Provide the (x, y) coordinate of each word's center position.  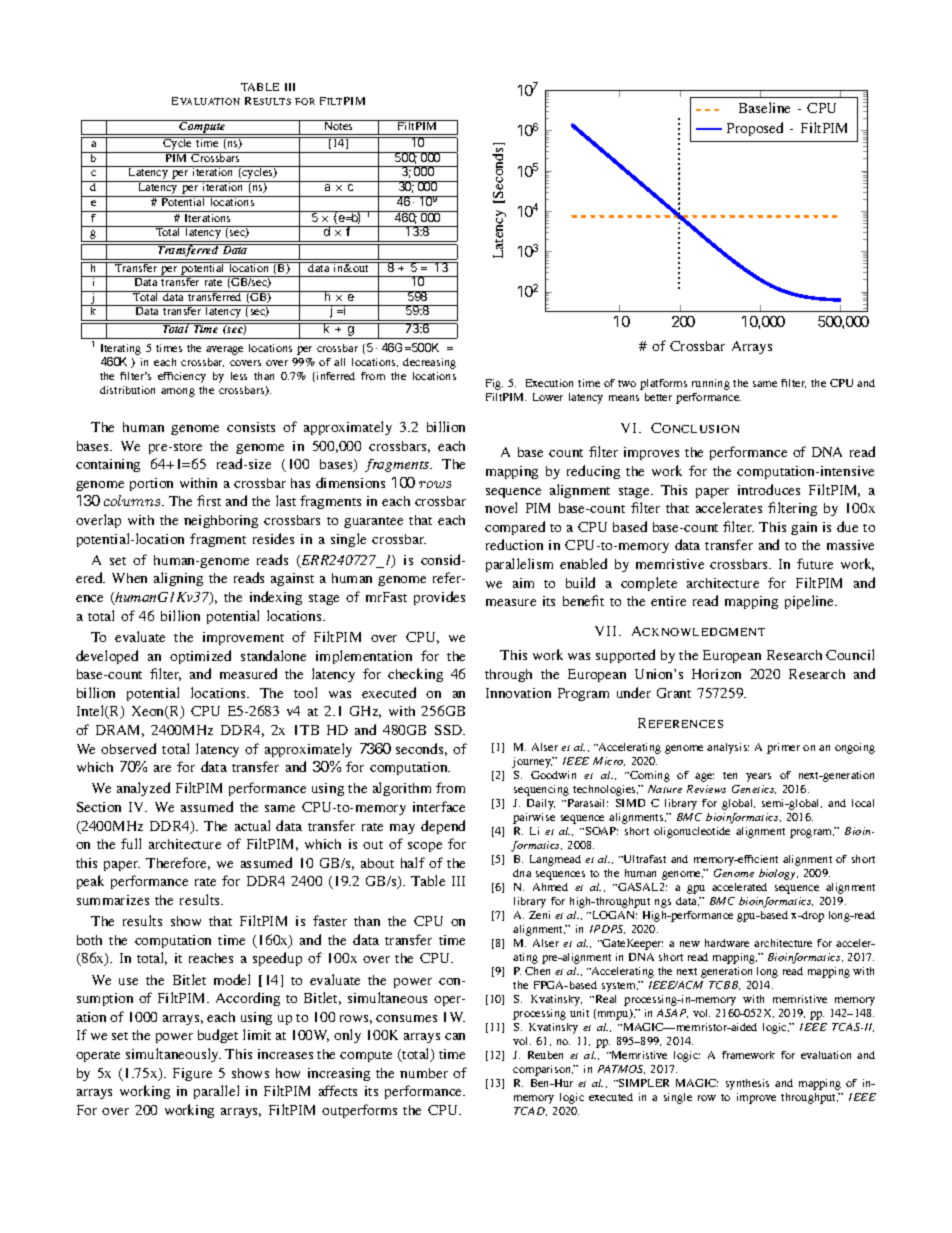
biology (778, 874)
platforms (663, 384)
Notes (338, 125)
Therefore (178, 863)
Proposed (755, 129)
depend (443, 827)
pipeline (810, 602)
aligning (178, 579)
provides (439, 598)
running (711, 384)
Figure (192, 1074)
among (178, 392)
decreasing (429, 363)
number (424, 1073)
